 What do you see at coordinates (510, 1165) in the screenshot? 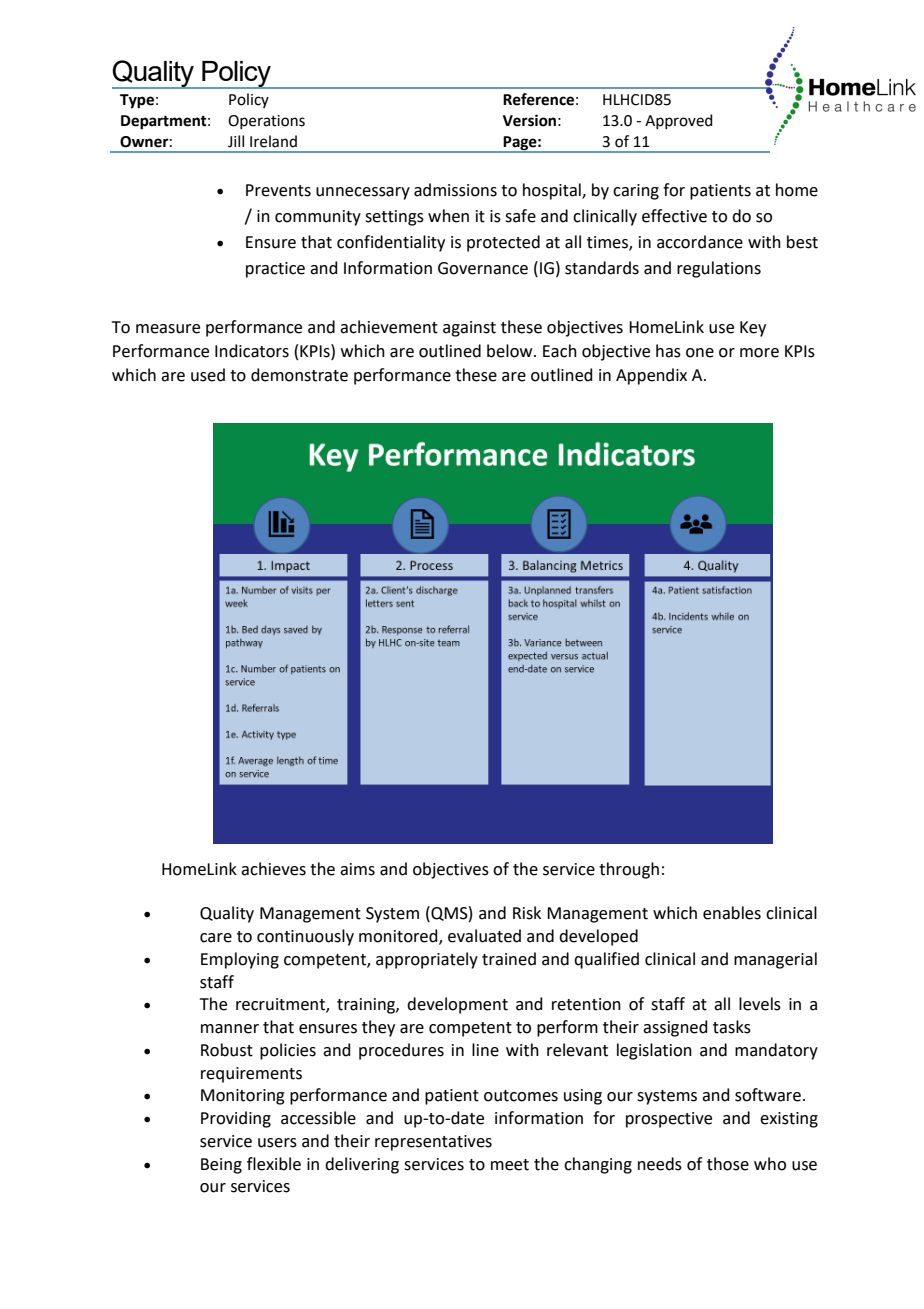
I see `meet` at bounding box center [510, 1165].
